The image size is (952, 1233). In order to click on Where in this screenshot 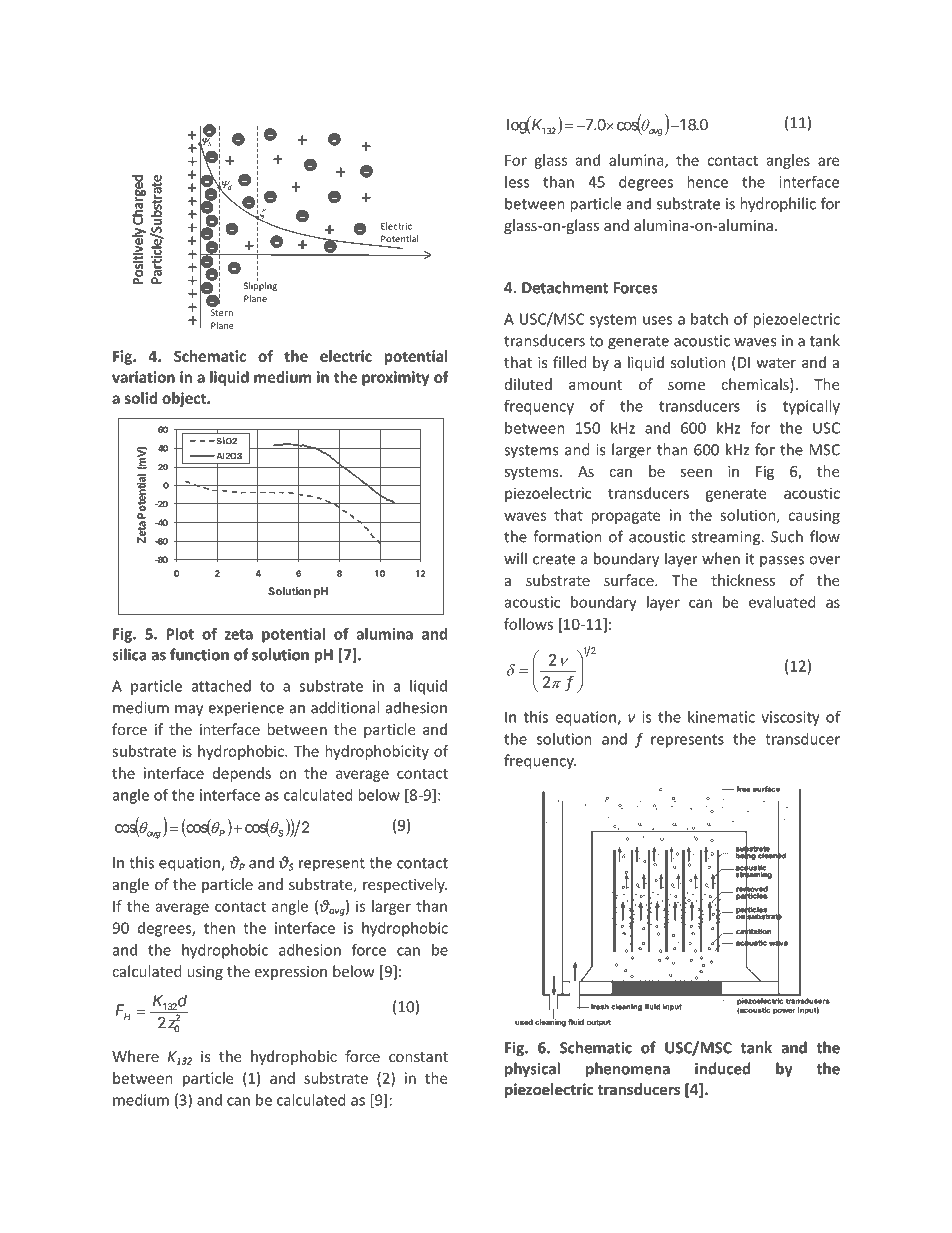, I will do `click(135, 1056)`.
